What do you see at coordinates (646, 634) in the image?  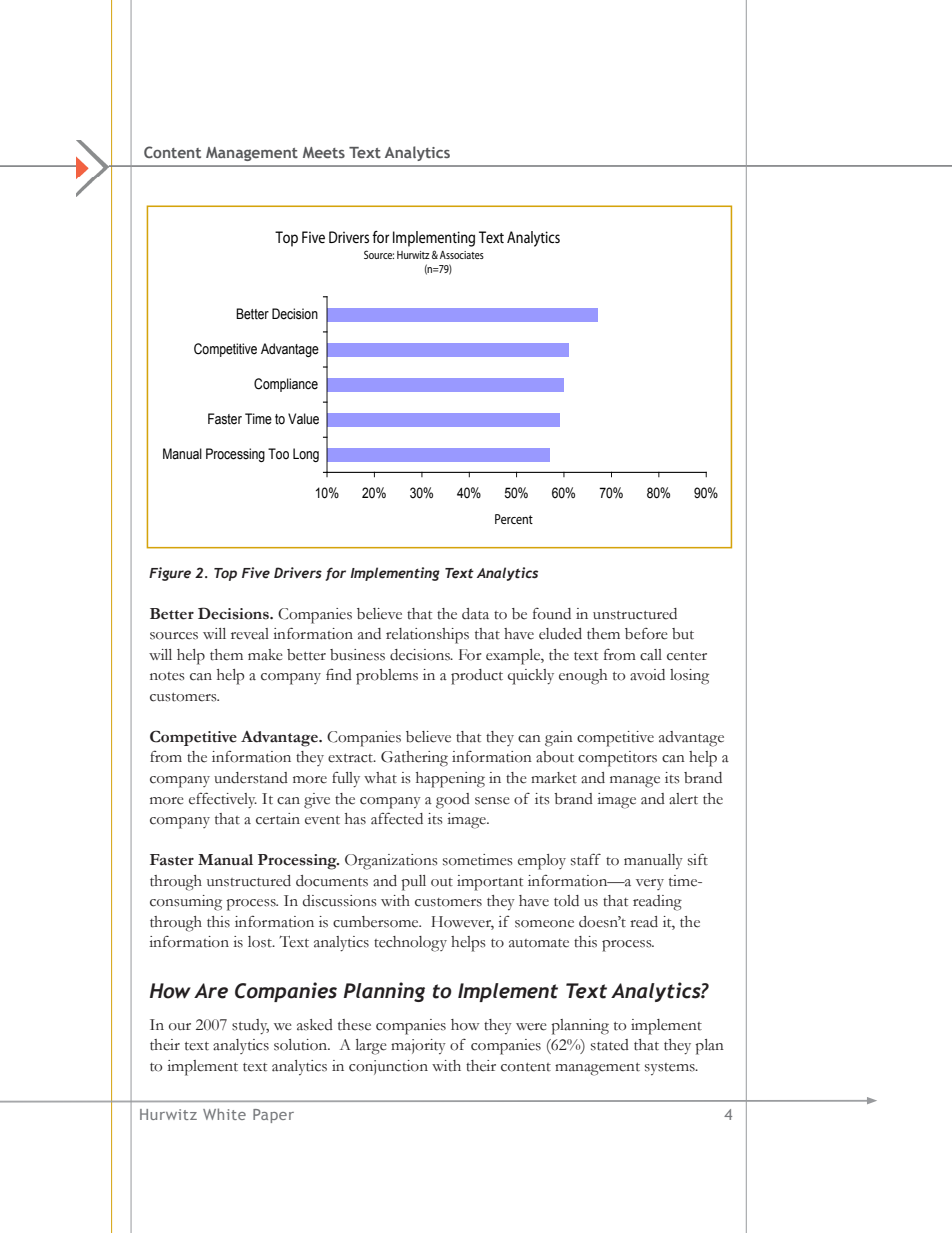 I see `before` at bounding box center [646, 634].
